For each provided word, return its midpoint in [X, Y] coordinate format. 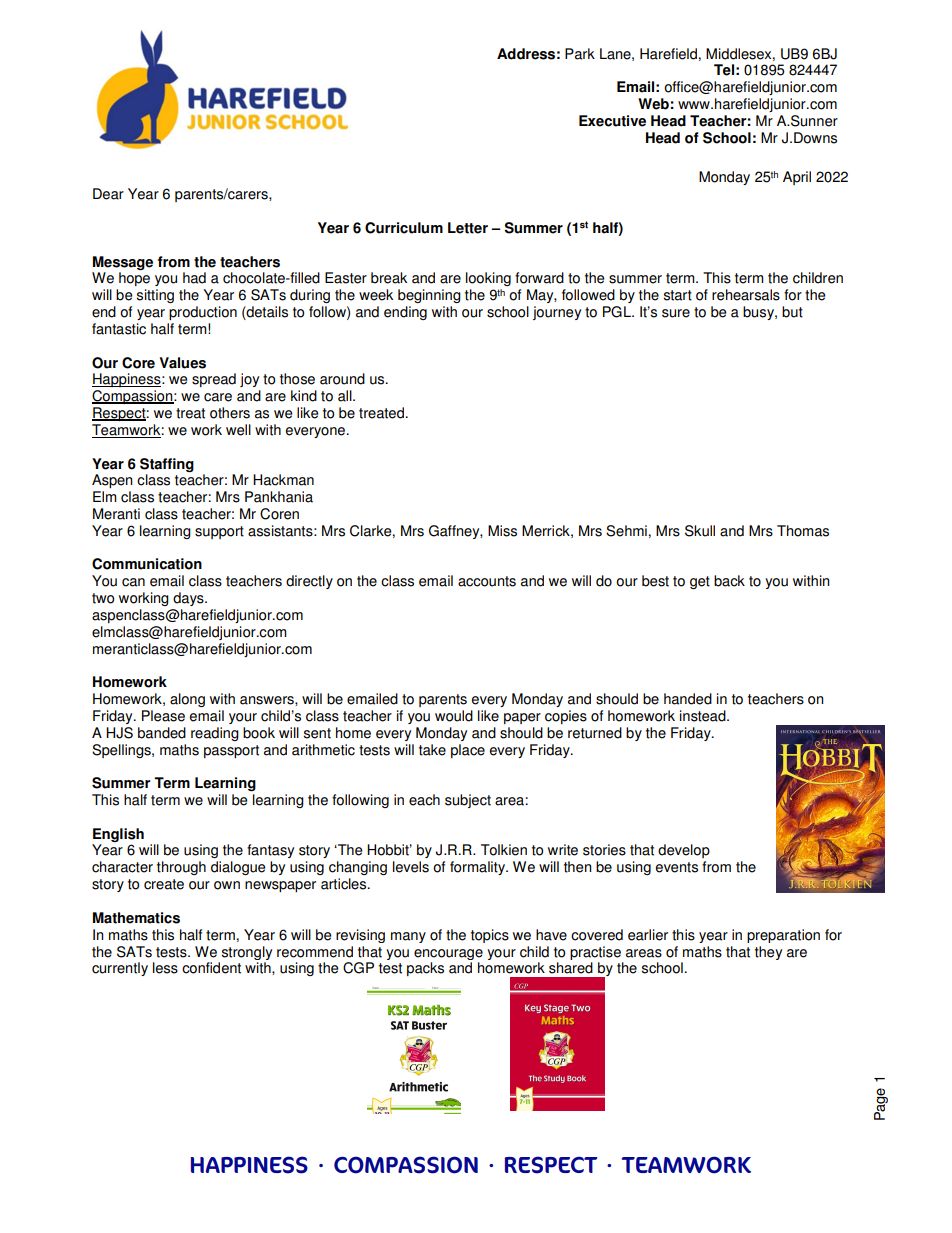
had [194, 278]
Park [580, 54]
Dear [108, 194]
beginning [429, 296]
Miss [502, 531]
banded [162, 733]
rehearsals [746, 295]
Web [653, 104]
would [454, 716]
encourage [448, 954]
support [219, 532]
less [165, 968]
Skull [700, 531]
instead [704, 716]
